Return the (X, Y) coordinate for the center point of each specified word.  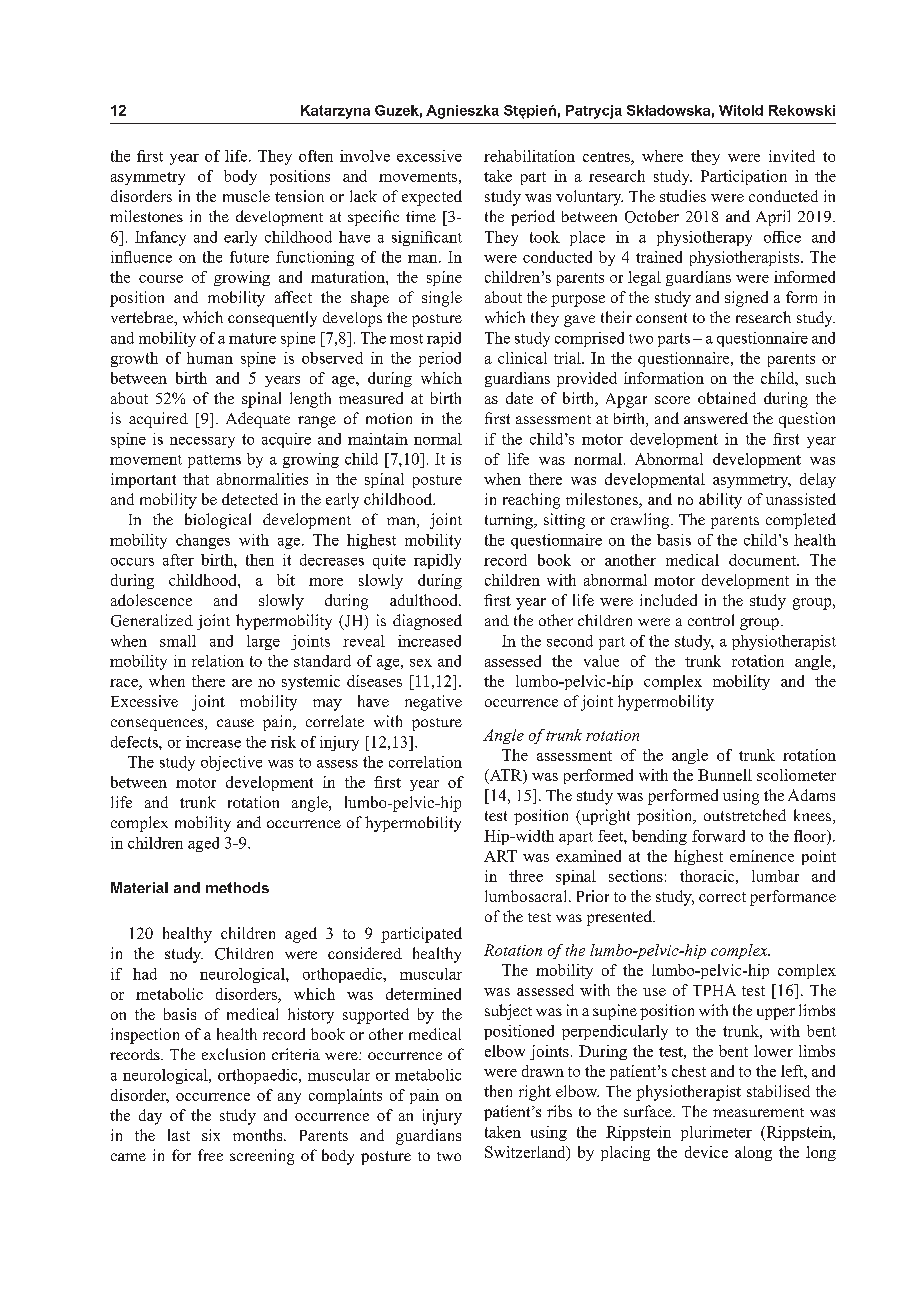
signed (746, 299)
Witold (741, 110)
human (210, 358)
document (763, 560)
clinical (522, 358)
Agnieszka (462, 112)
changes (203, 541)
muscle (246, 196)
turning (510, 521)
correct (722, 897)
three (526, 876)
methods (237, 887)
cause (235, 723)
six (211, 1135)
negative (433, 703)
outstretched (745, 815)
